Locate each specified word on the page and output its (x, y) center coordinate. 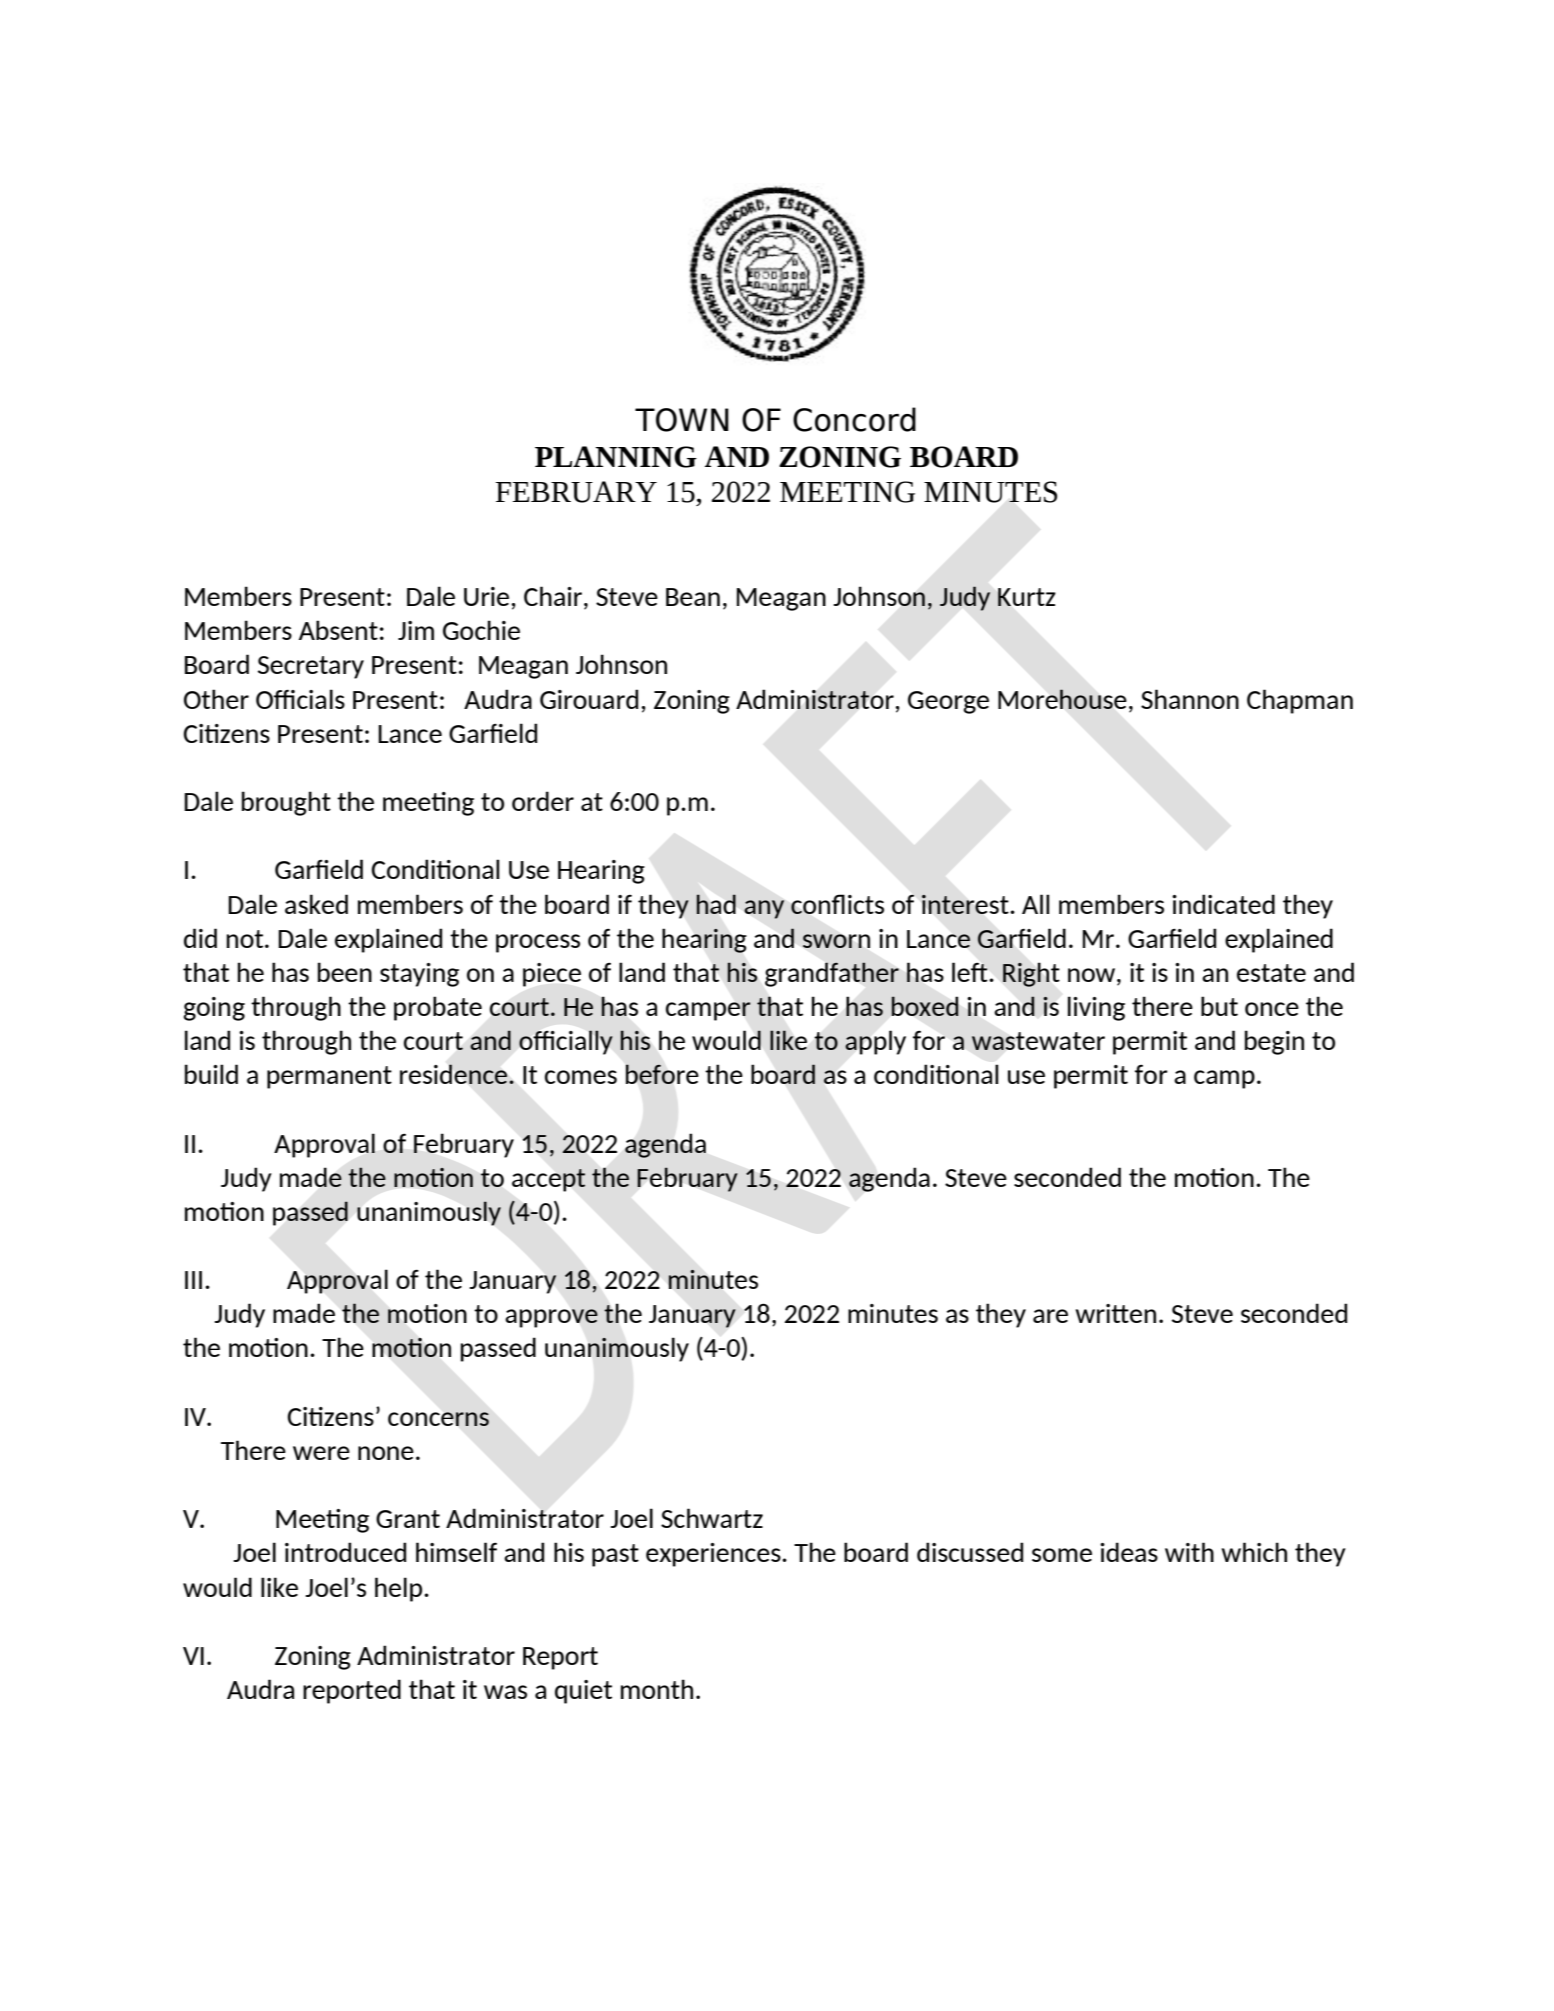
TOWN (682, 420)
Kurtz (1027, 597)
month (657, 1689)
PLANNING (616, 457)
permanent (329, 1077)
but (1219, 1006)
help (400, 1589)
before (662, 1074)
